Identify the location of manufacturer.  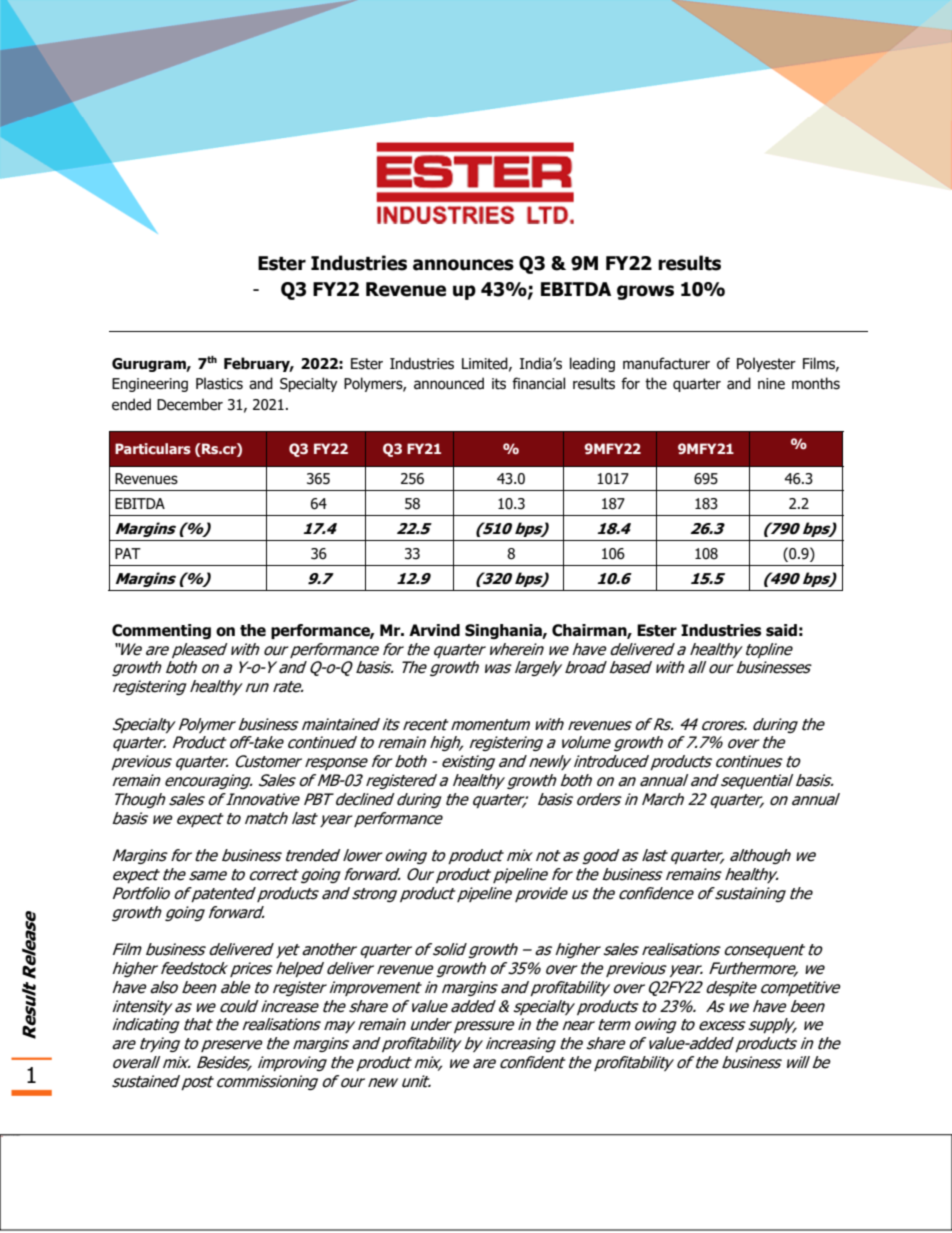
(666, 363).
